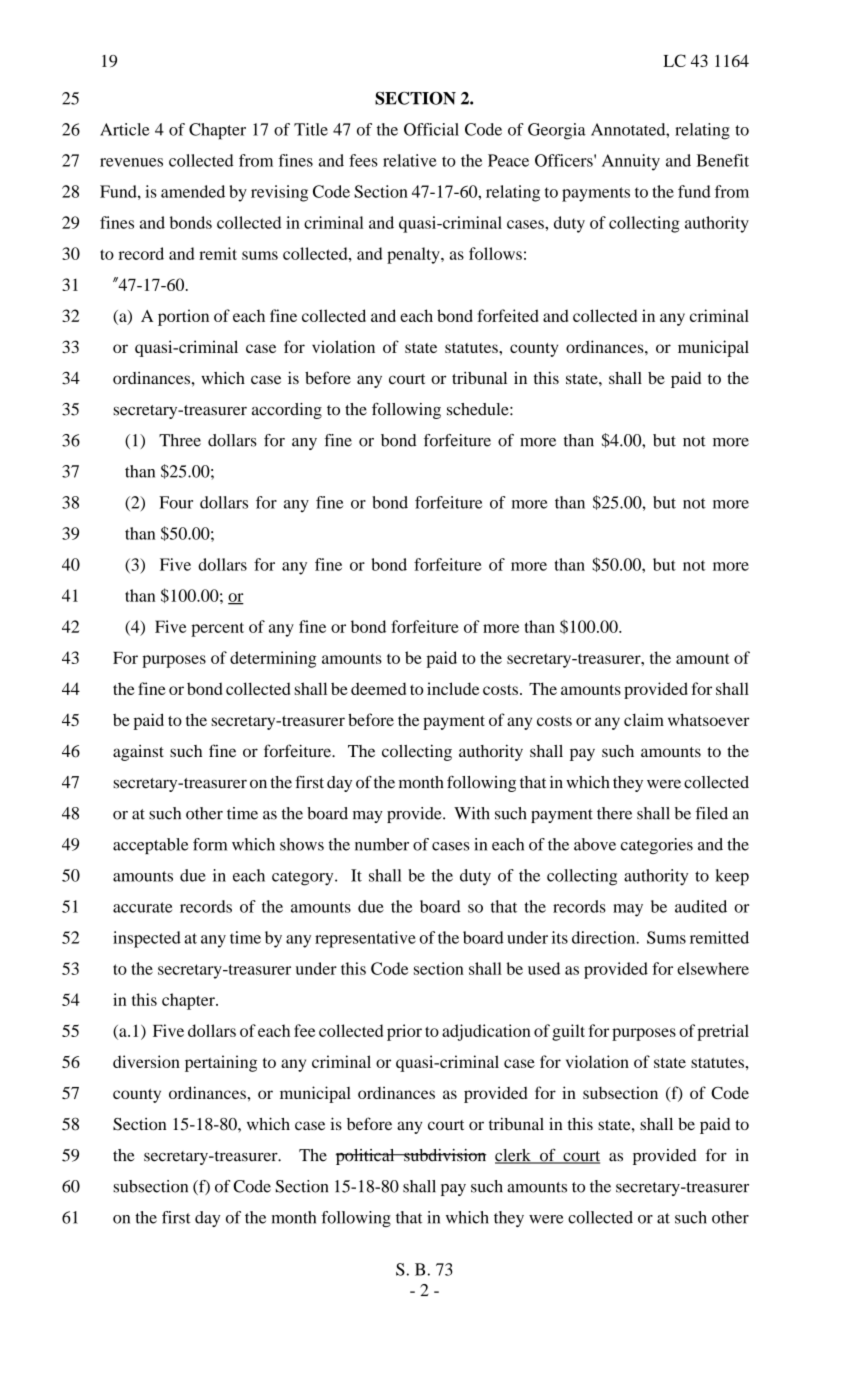  What do you see at coordinates (409, 160) in the image?
I see `relative` at bounding box center [409, 160].
